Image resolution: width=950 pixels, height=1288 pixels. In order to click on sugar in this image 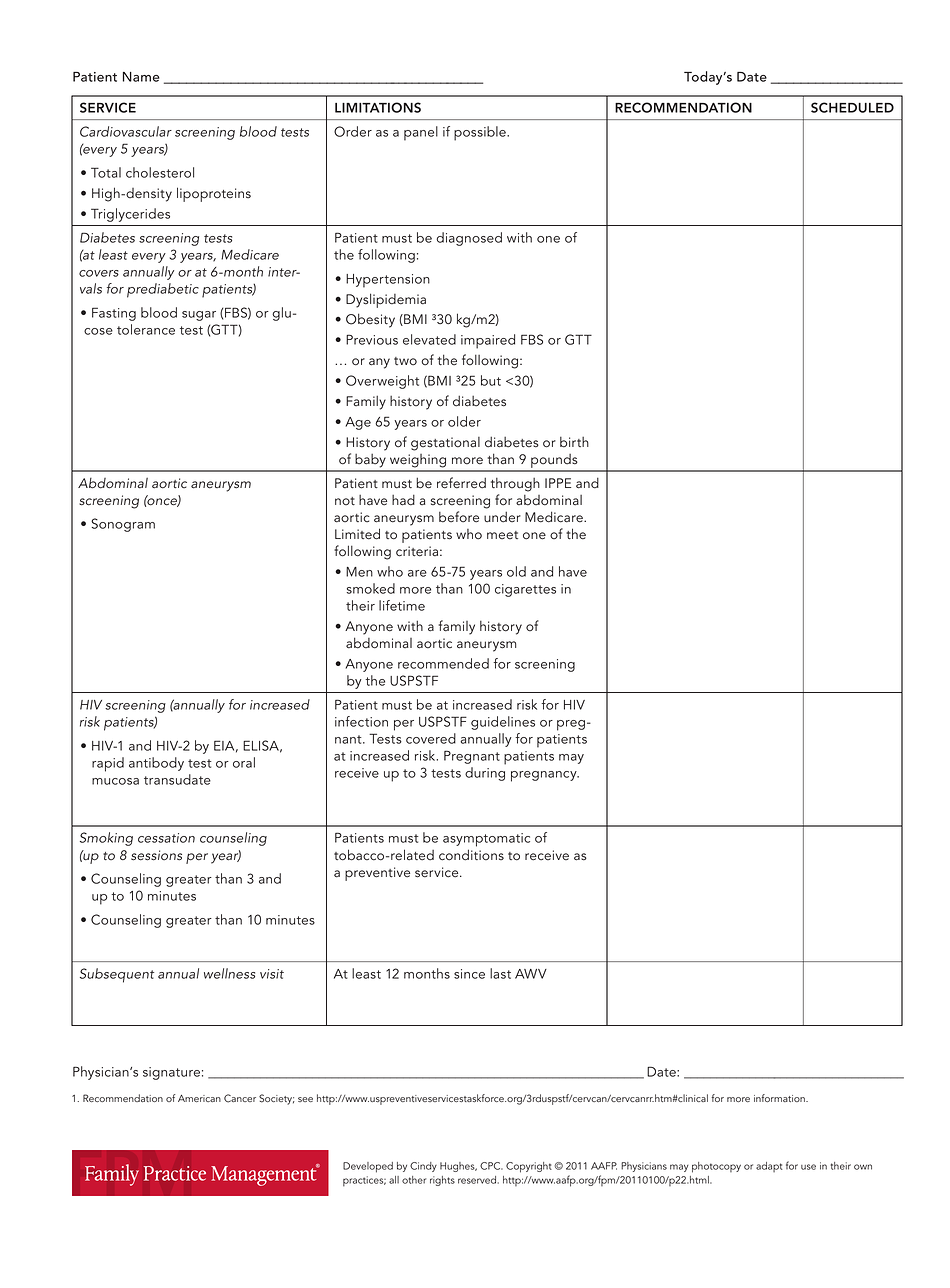, I will do `click(199, 316)`.
